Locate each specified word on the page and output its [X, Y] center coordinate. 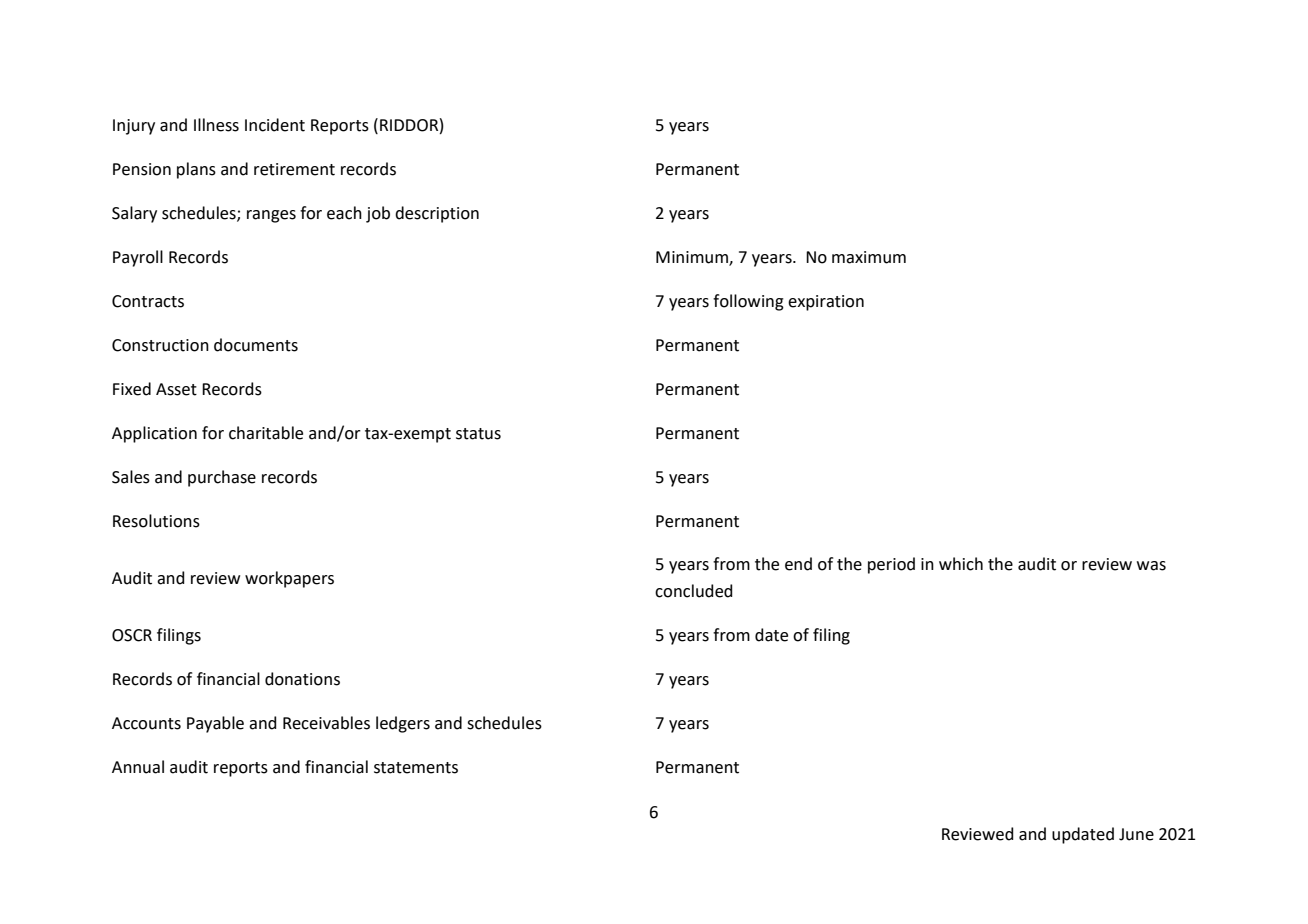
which [961, 564]
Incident [275, 125]
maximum [869, 257]
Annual [138, 767]
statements [416, 768]
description [437, 214]
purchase [222, 478]
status [478, 434]
